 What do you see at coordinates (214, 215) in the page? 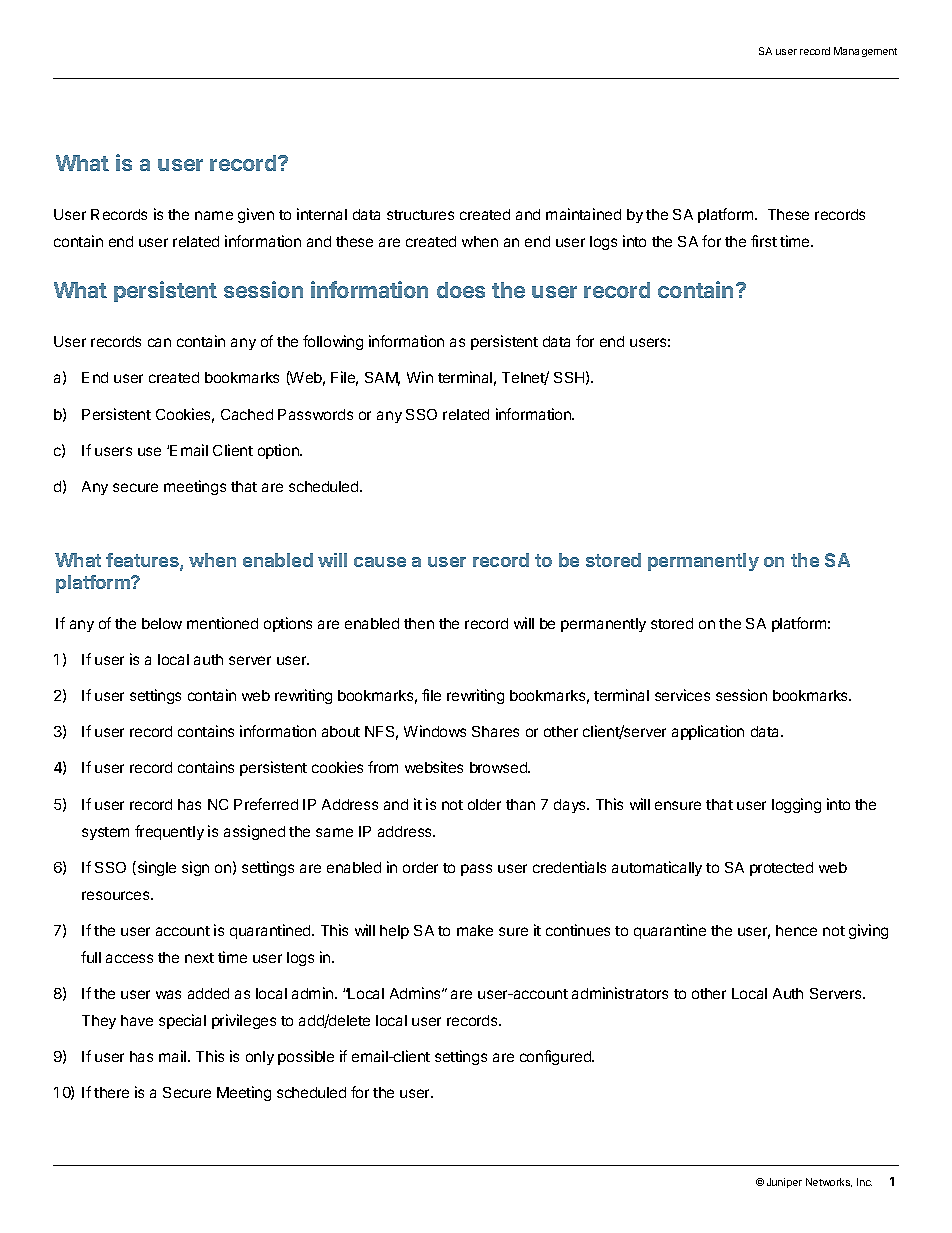
I see `name` at bounding box center [214, 215].
